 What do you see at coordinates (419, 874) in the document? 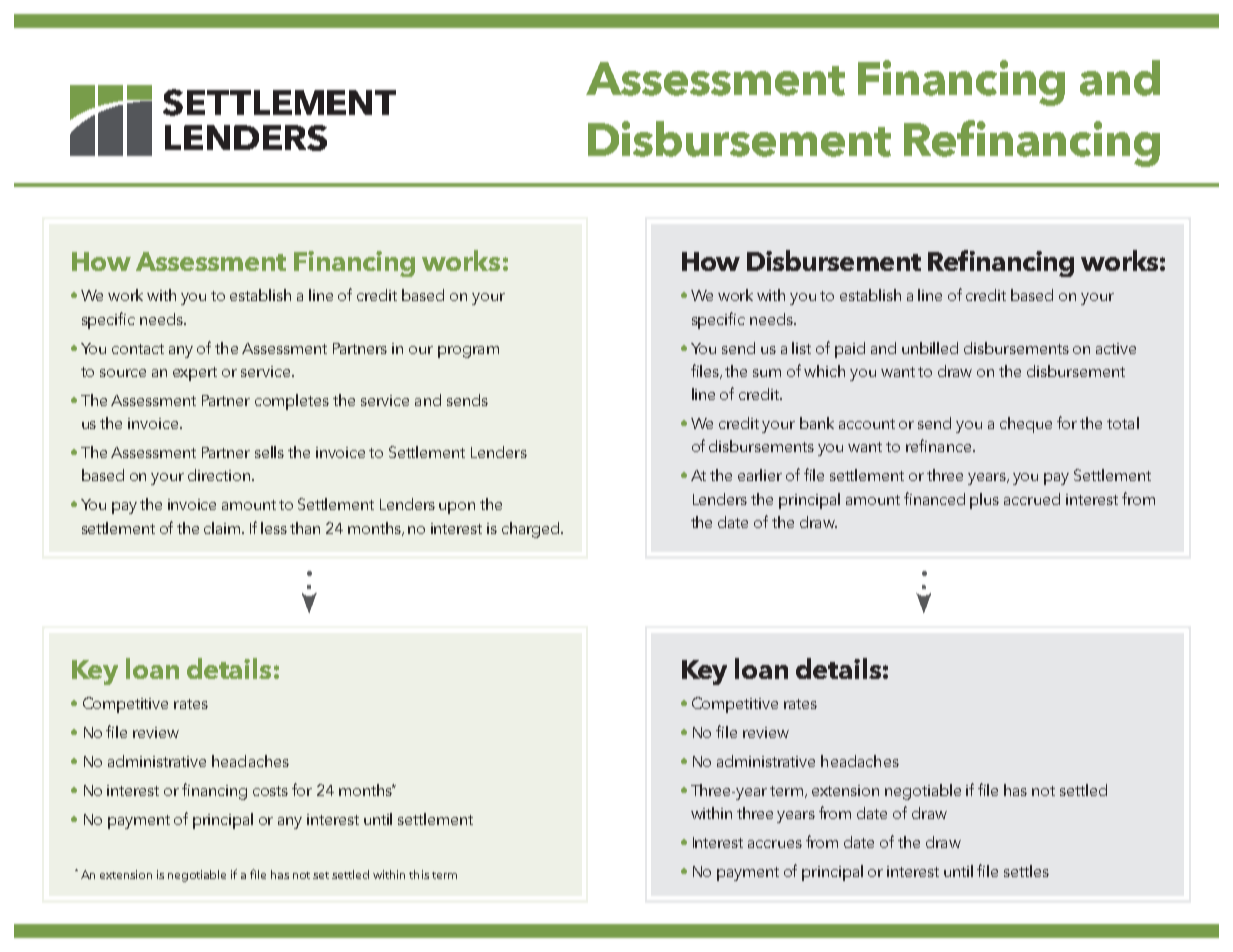
I see `this` at bounding box center [419, 874].
